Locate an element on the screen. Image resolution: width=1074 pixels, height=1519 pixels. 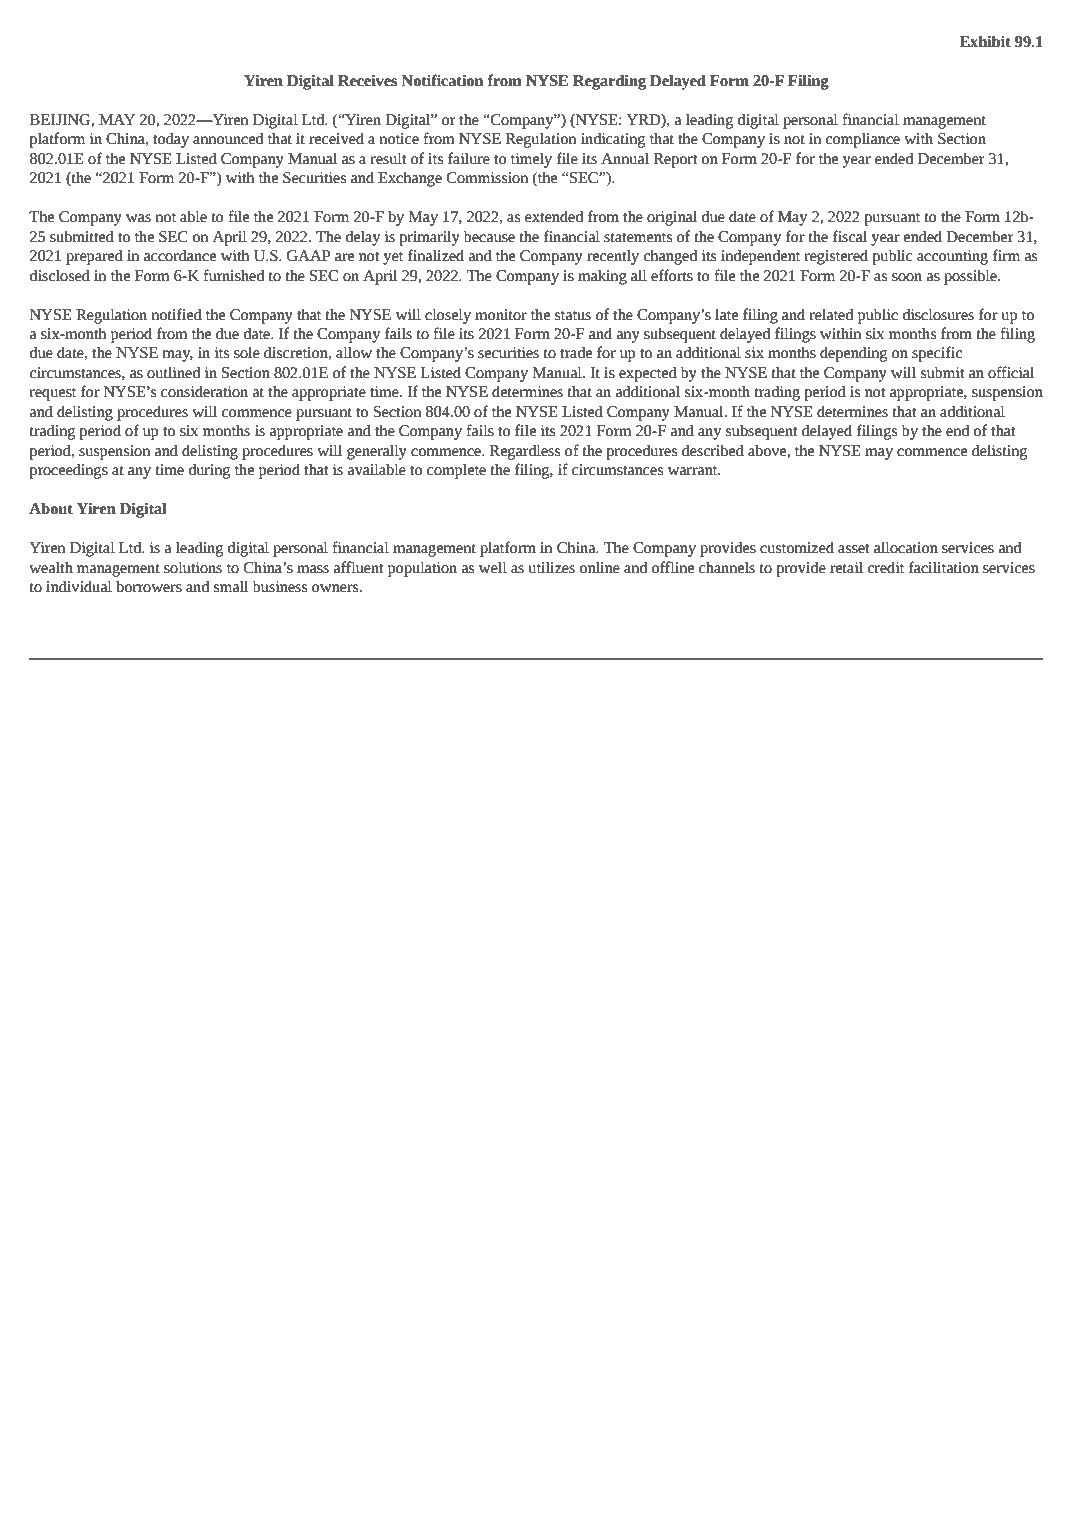
Exhibit is located at coordinates (985, 42).
